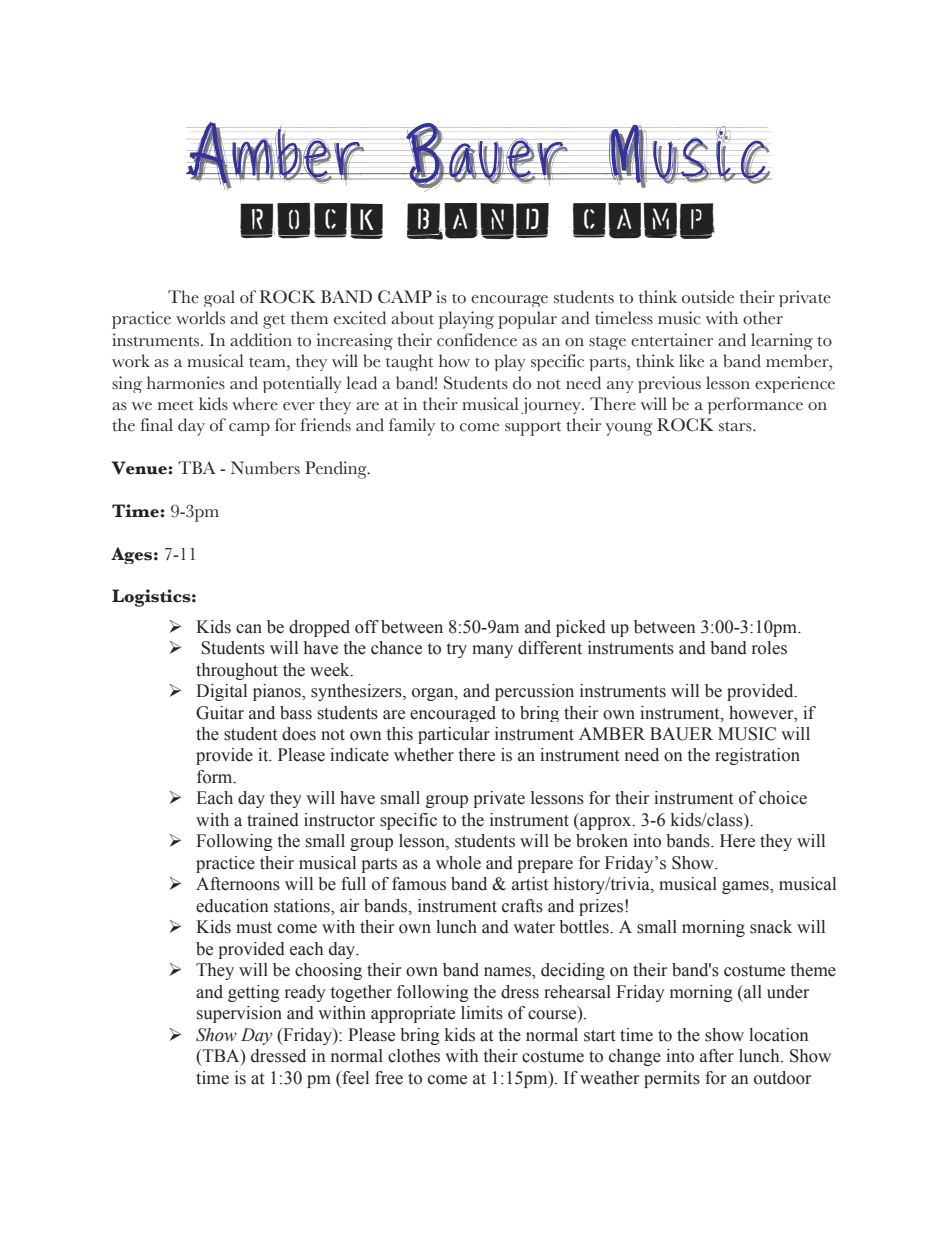  Describe the element at coordinates (200, 318) in the screenshot. I see `worlds` at that location.
